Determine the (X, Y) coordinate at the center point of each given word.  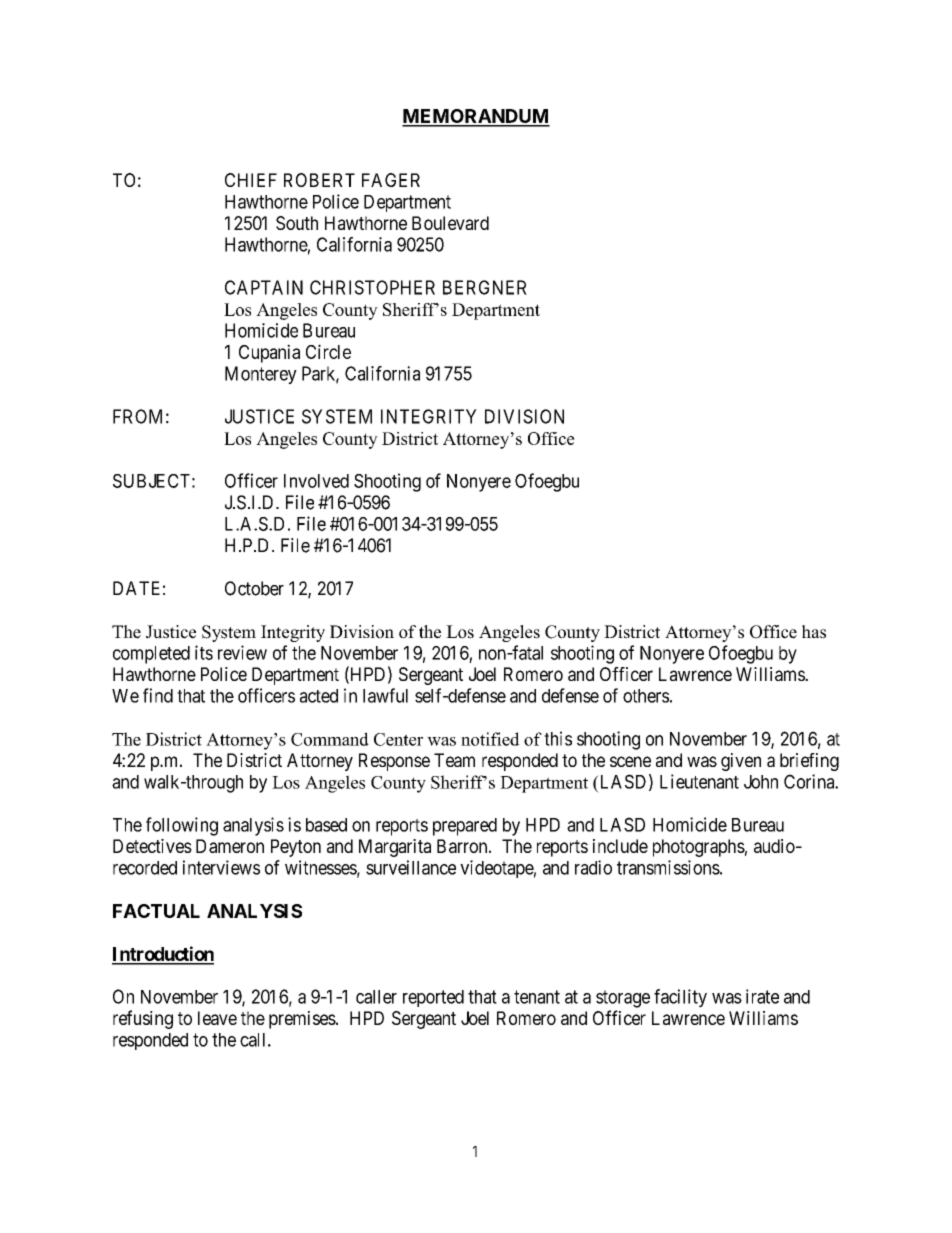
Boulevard (450, 223)
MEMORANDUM (476, 117)
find (158, 695)
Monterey (261, 375)
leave (217, 1018)
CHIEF (251, 180)
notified (490, 739)
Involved (316, 481)
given (741, 762)
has (814, 632)
